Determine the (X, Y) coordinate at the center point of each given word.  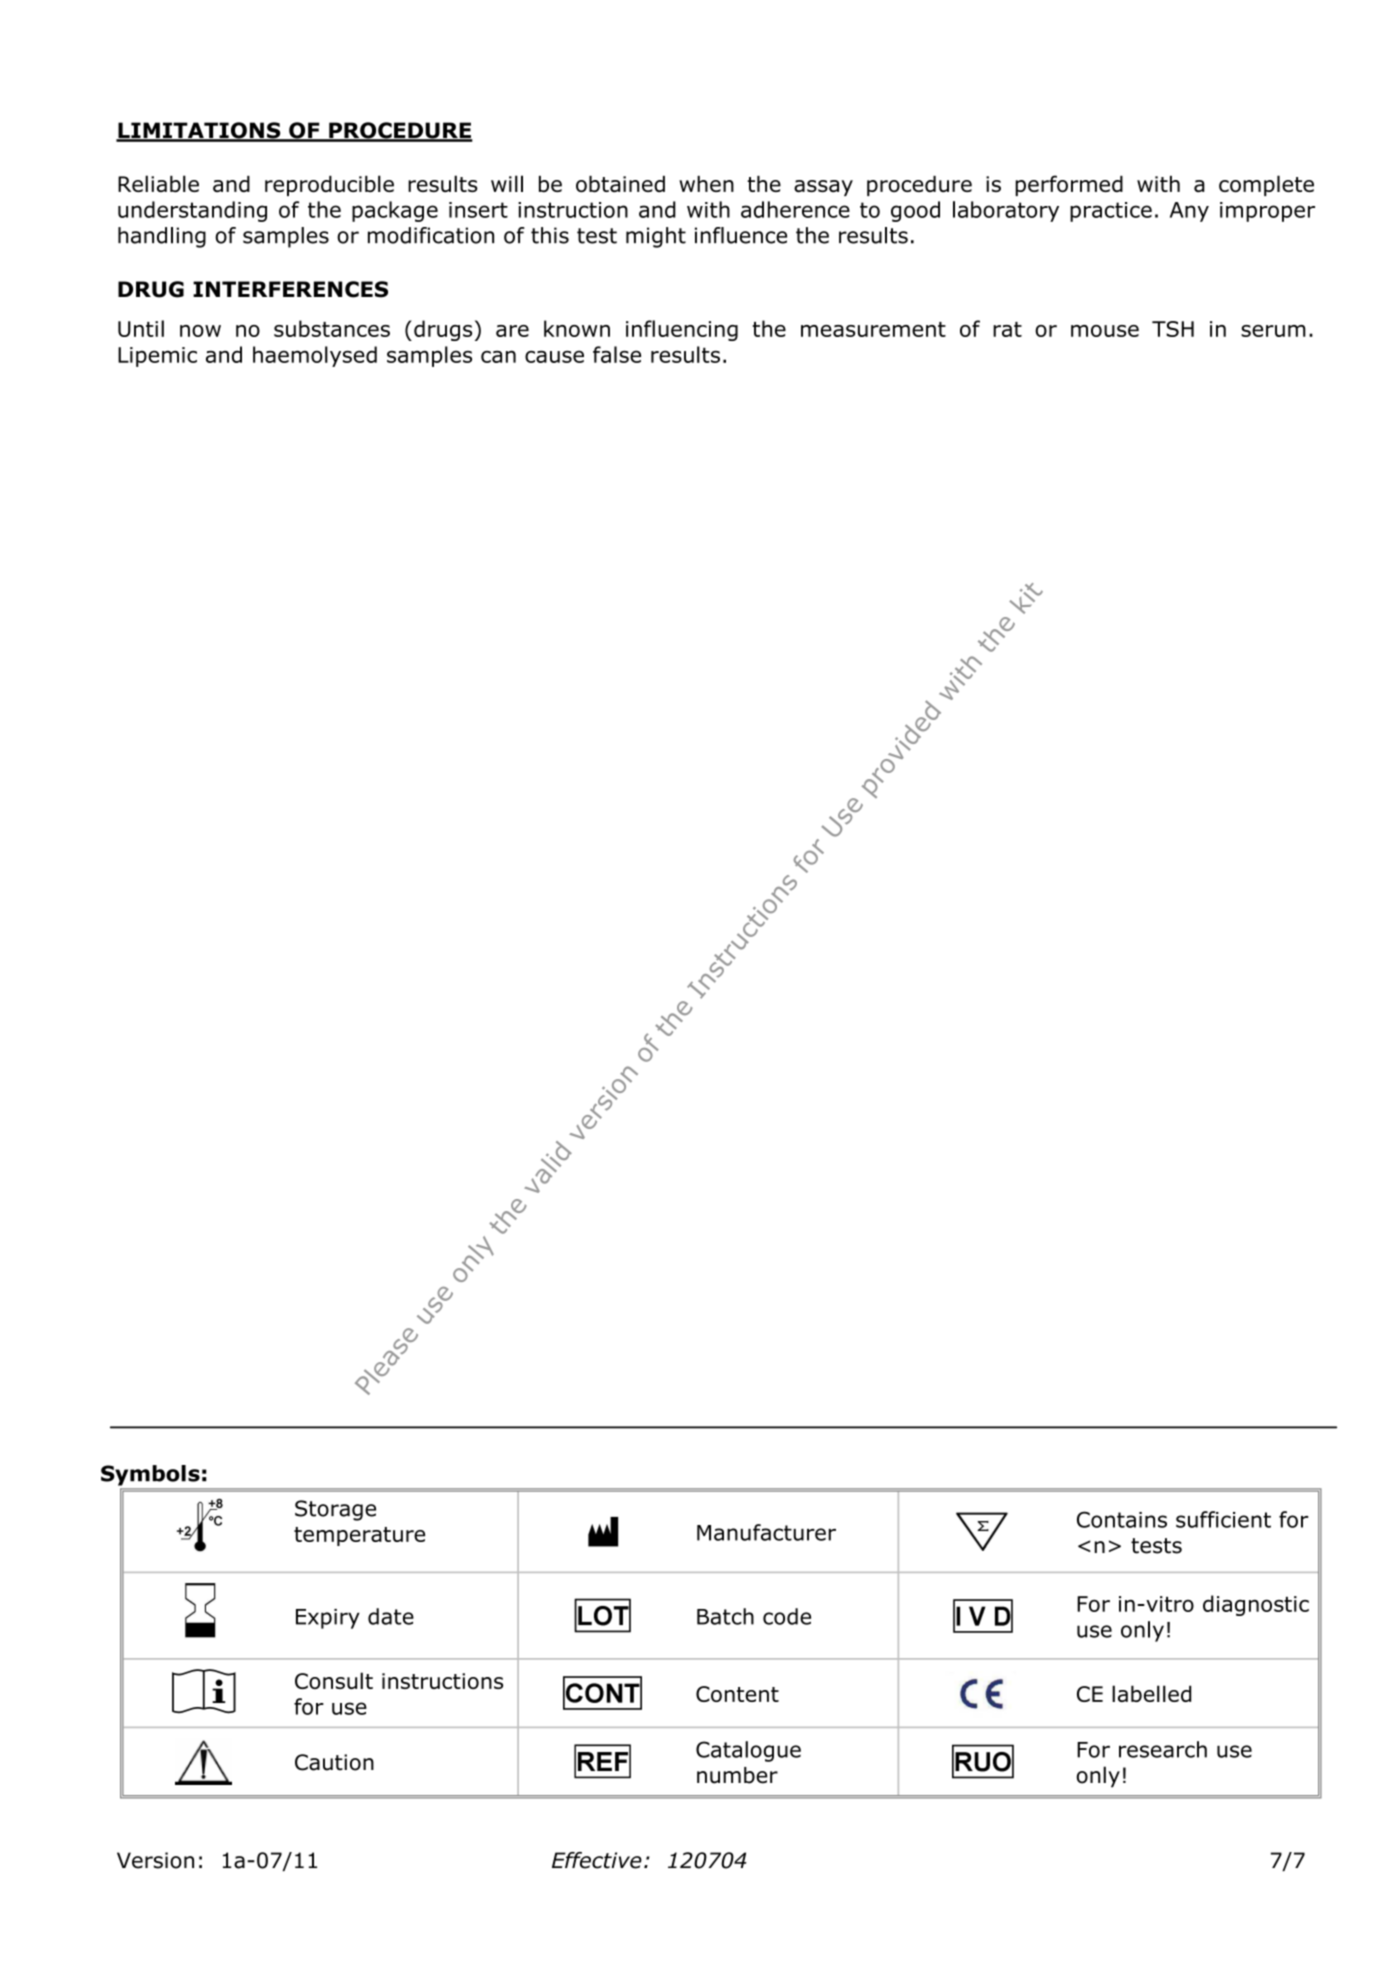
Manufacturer (766, 1532)
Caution (334, 1762)
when (706, 184)
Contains (1122, 1519)
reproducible (329, 185)
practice (1111, 212)
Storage (335, 1510)
